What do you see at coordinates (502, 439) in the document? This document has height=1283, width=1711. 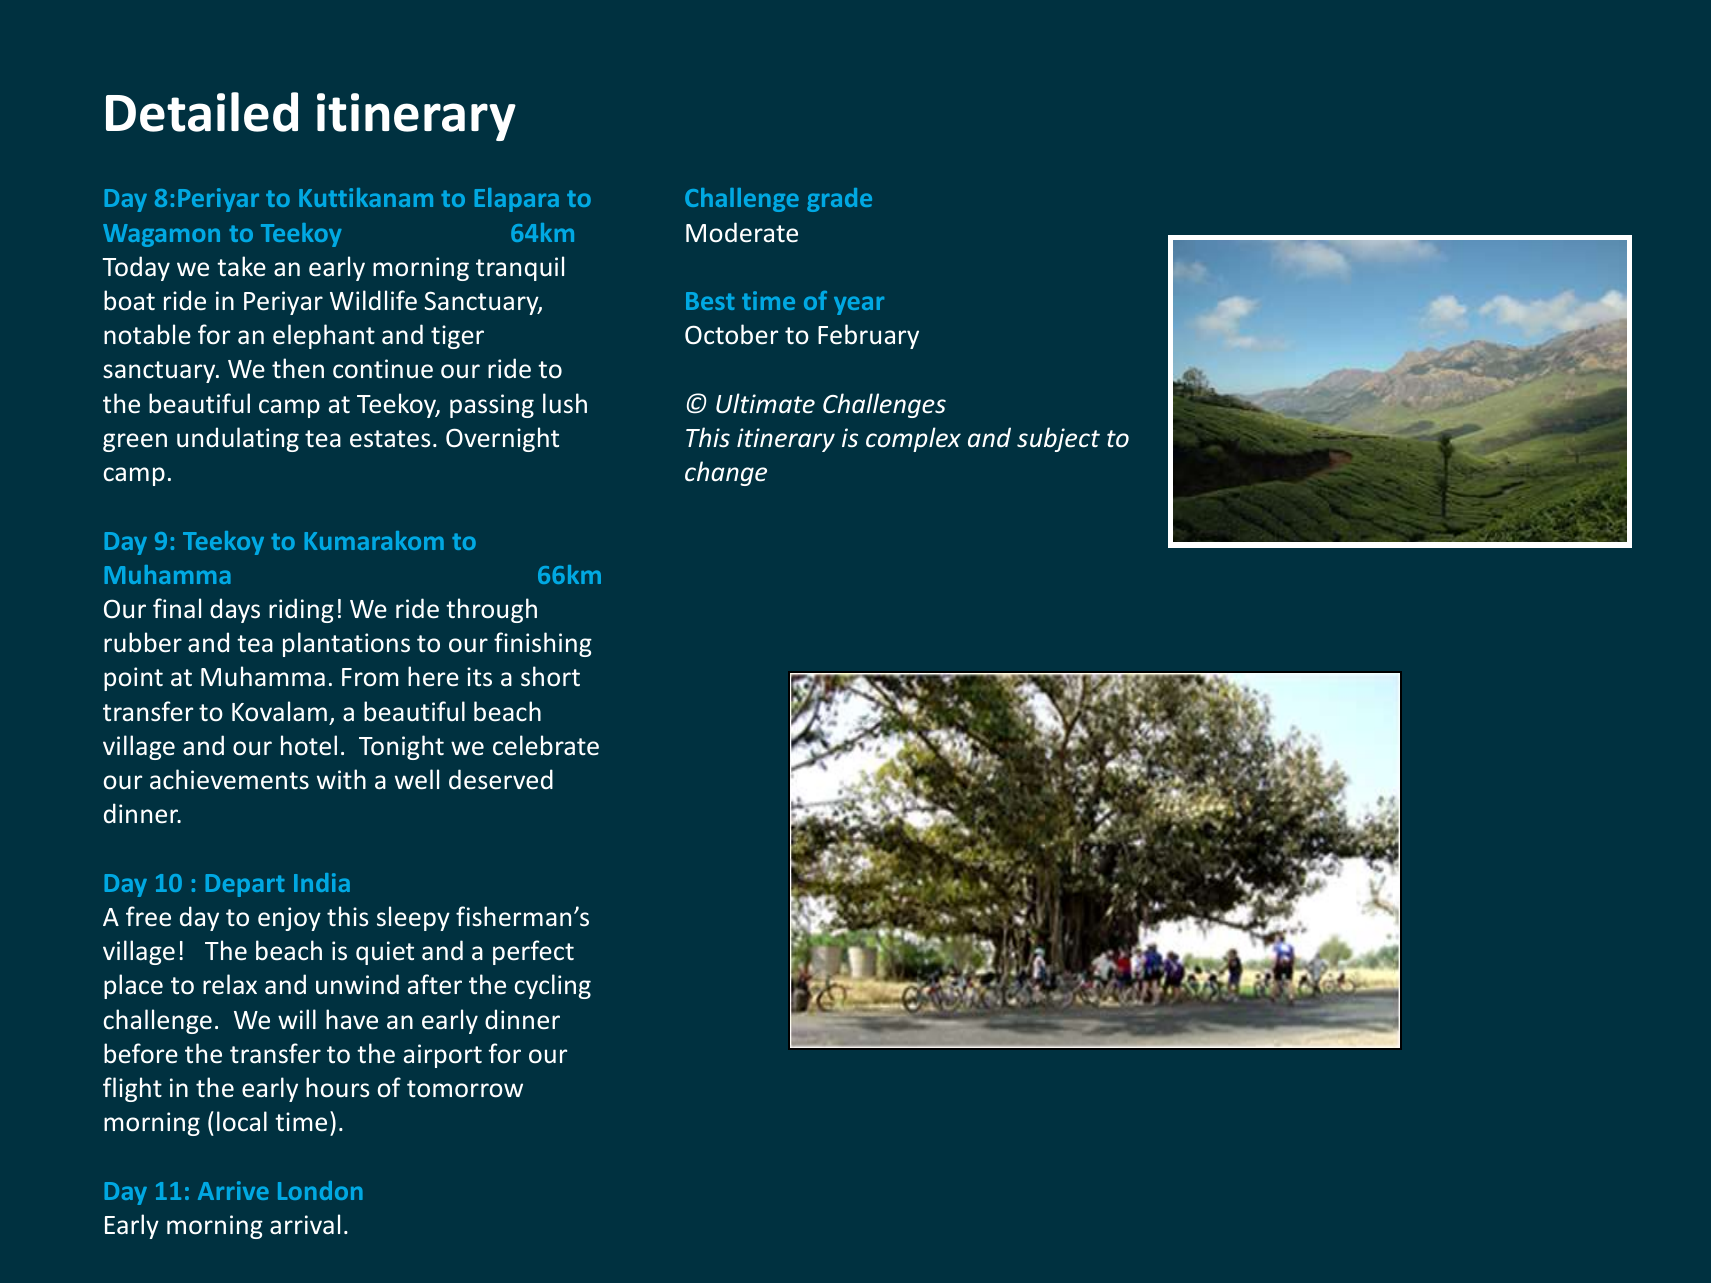 I see `Overnight` at bounding box center [502, 439].
